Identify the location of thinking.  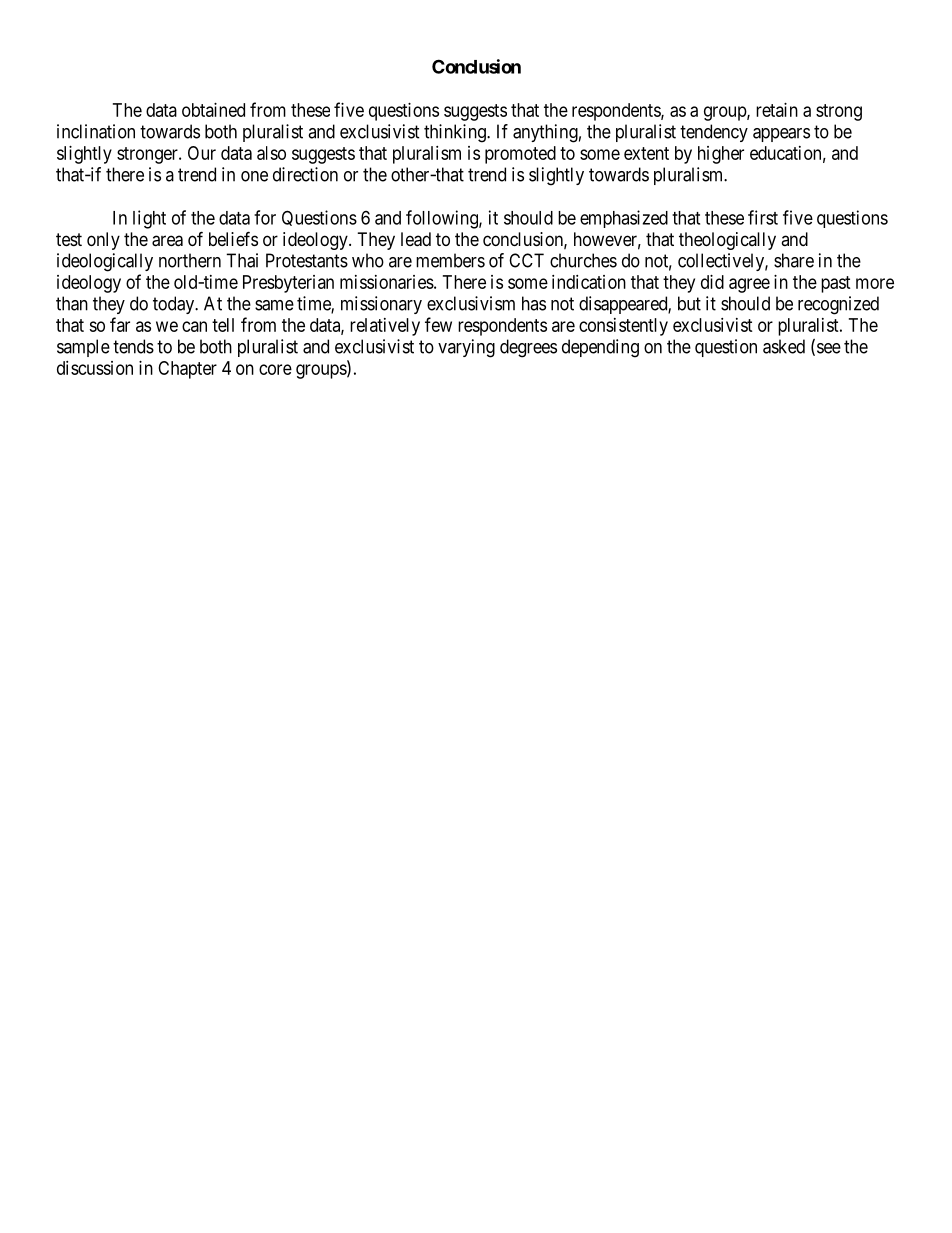
(456, 133).
